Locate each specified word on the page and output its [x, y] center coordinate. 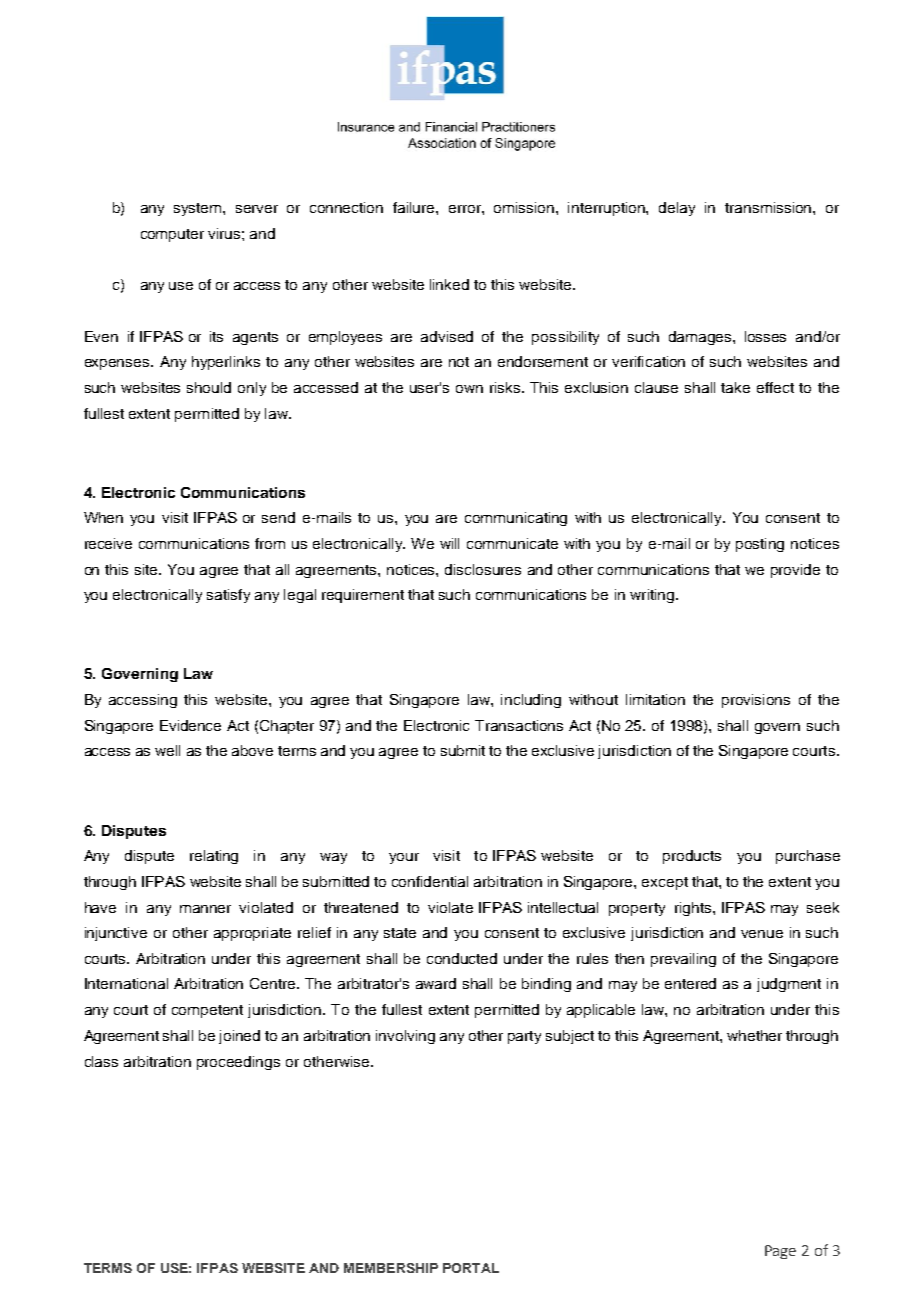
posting [760, 545]
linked [449, 284]
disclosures [483, 569]
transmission [769, 207]
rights [694, 909]
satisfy [228, 596]
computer [172, 235]
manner [205, 909]
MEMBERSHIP [391, 1268]
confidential [430, 881]
